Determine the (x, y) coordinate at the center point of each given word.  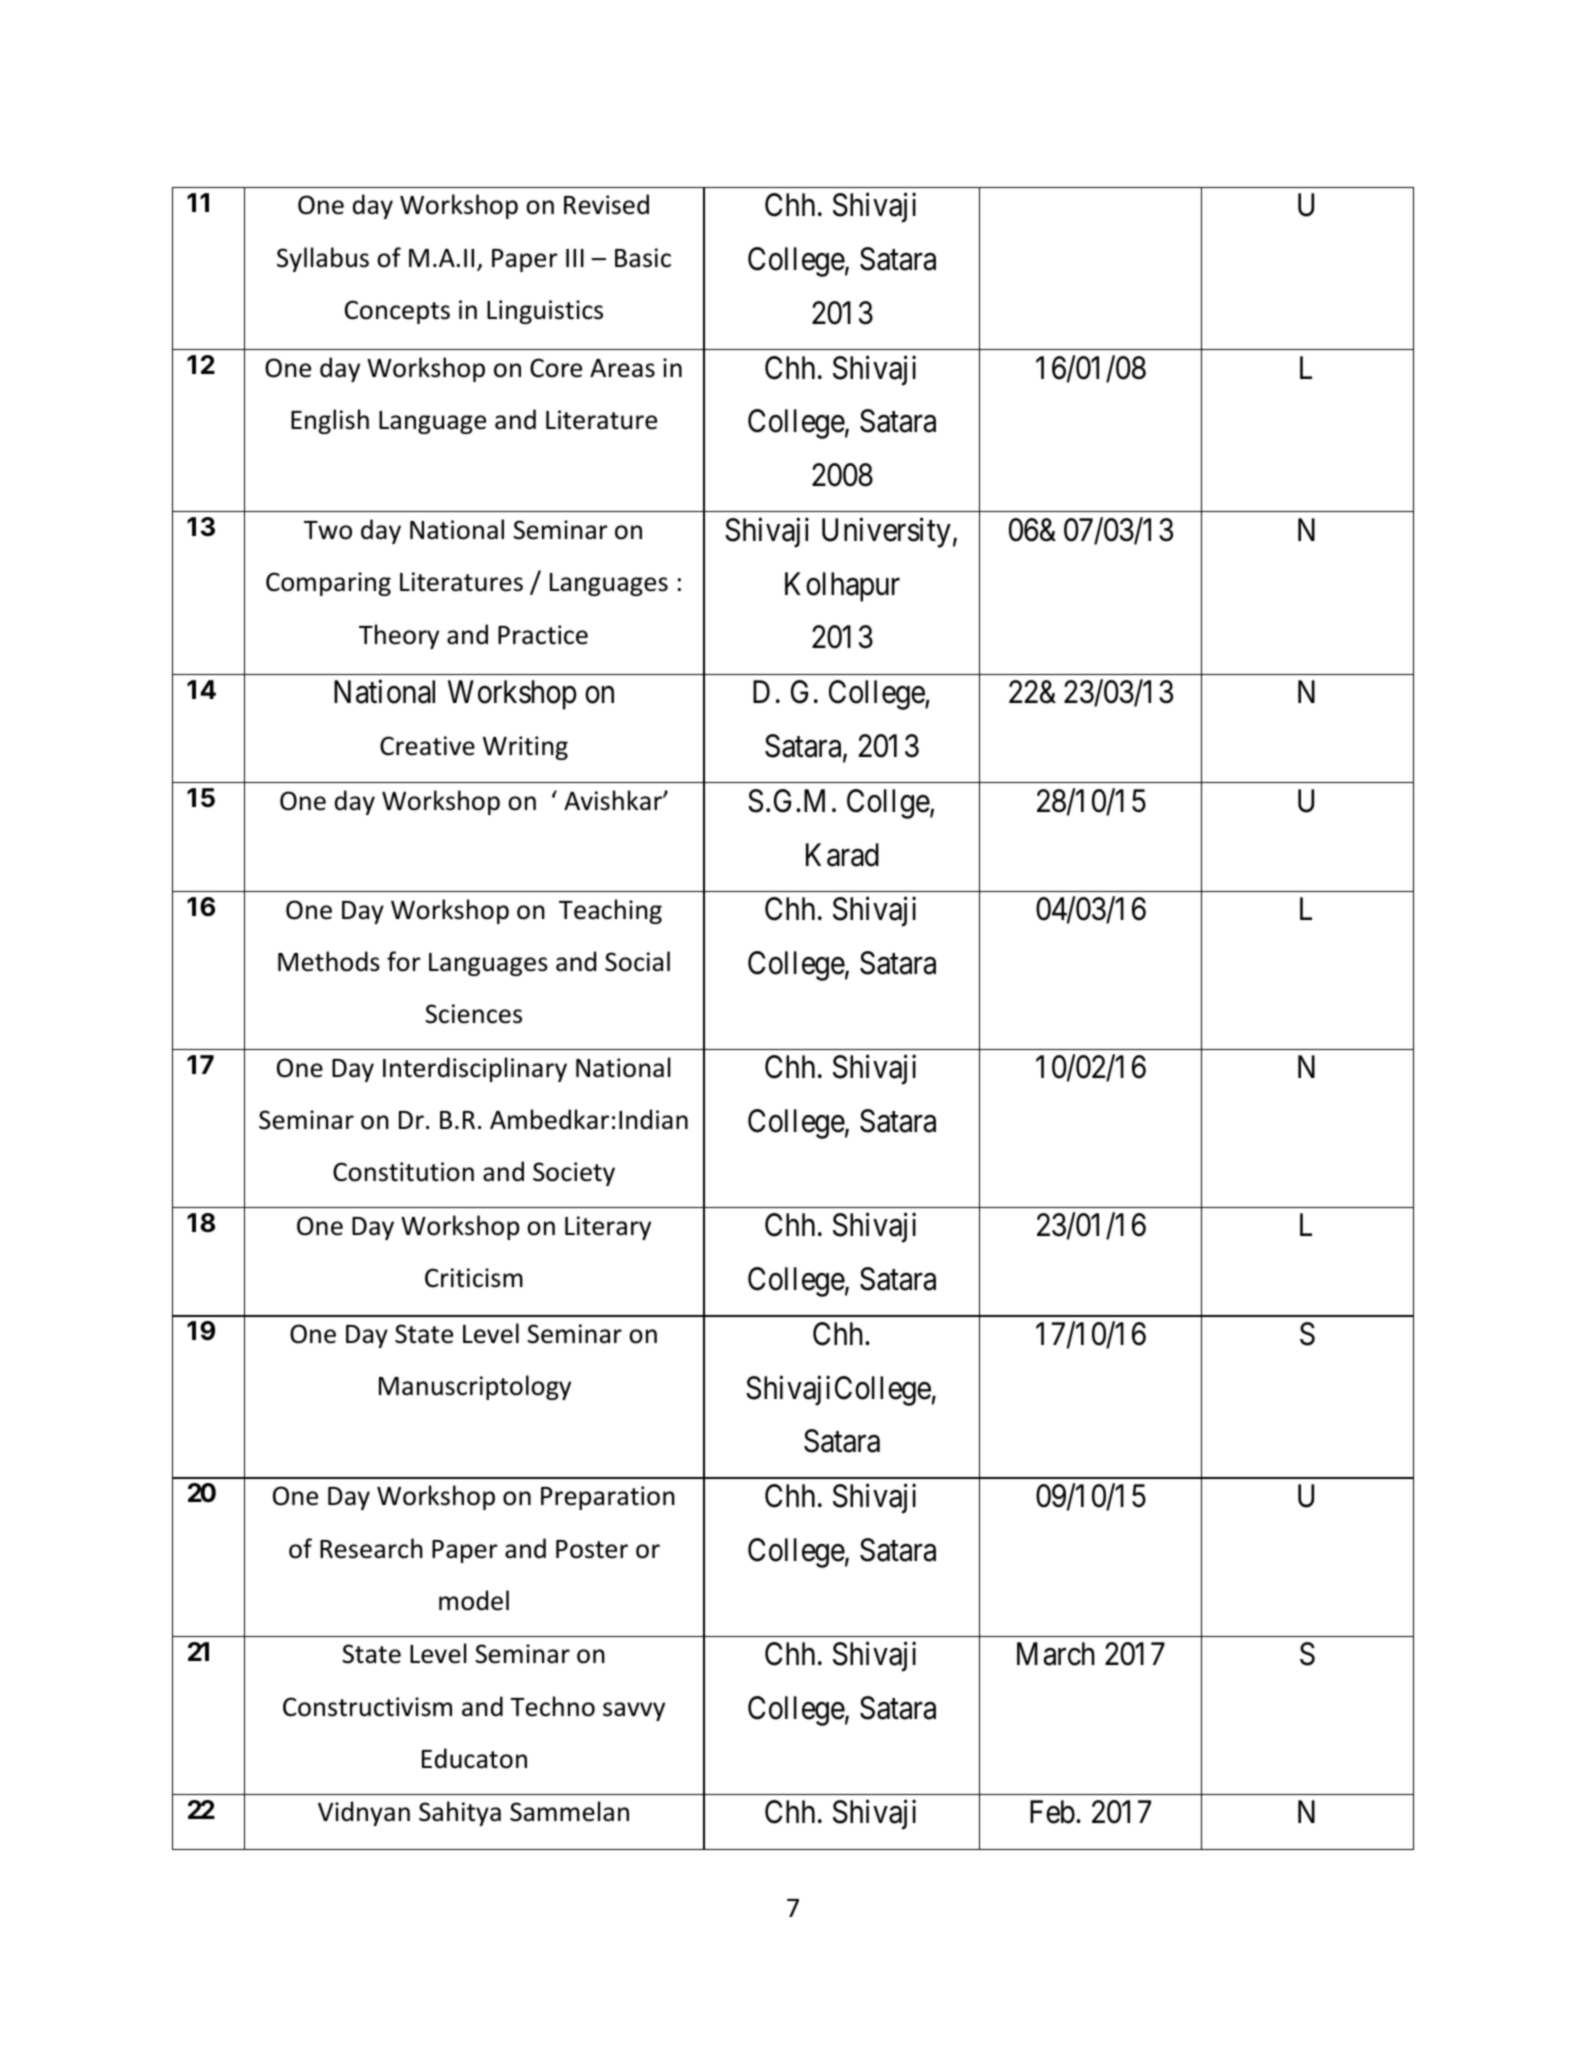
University (886, 533)
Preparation (608, 1498)
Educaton (474, 1758)
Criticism (474, 1278)
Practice (543, 635)
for (404, 961)
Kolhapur (842, 587)
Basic (643, 258)
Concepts (397, 312)
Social (637, 961)
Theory (399, 636)
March (1056, 1654)
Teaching (610, 911)
